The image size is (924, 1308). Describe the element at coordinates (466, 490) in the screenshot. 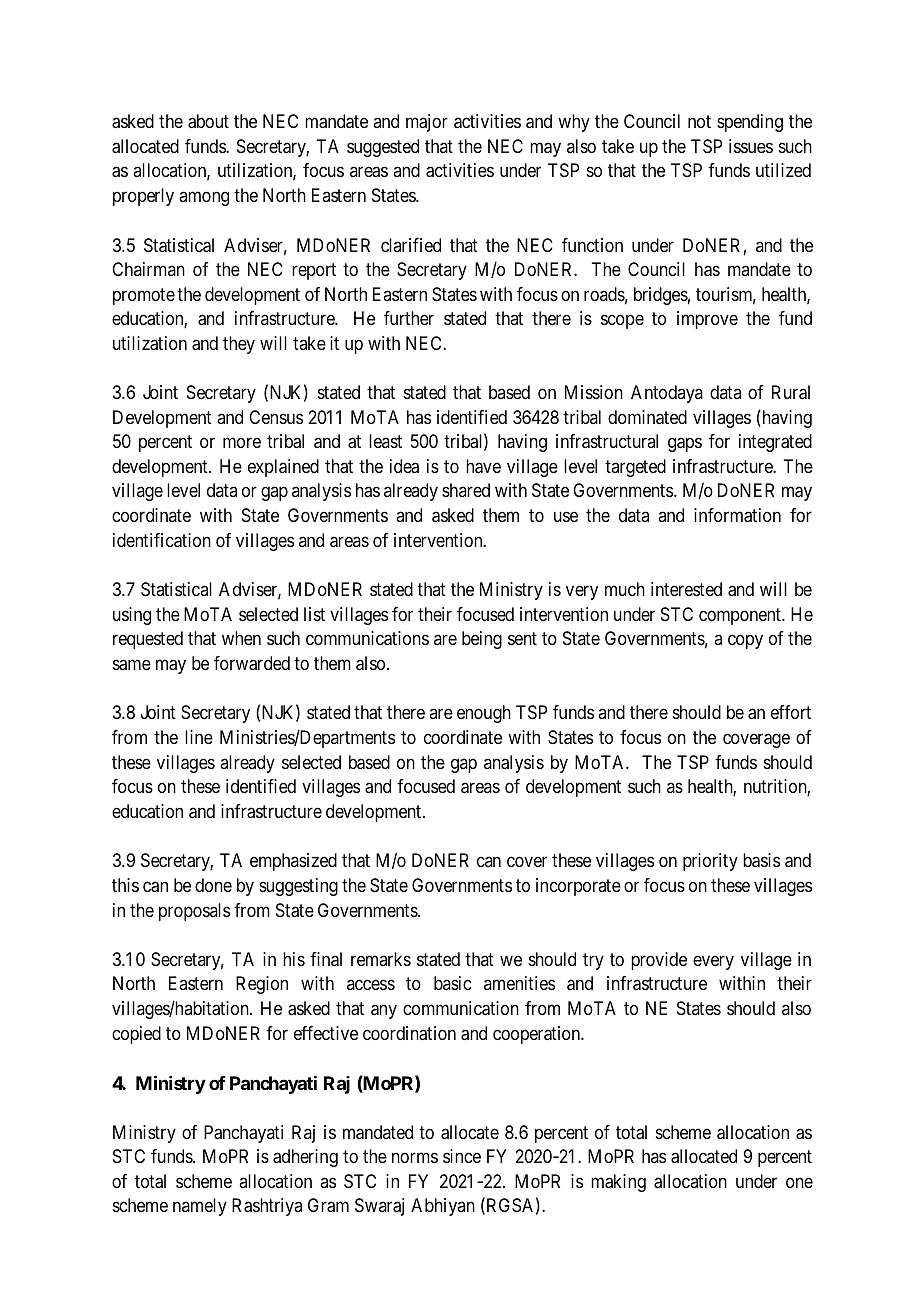

I see `shared` at that location.
